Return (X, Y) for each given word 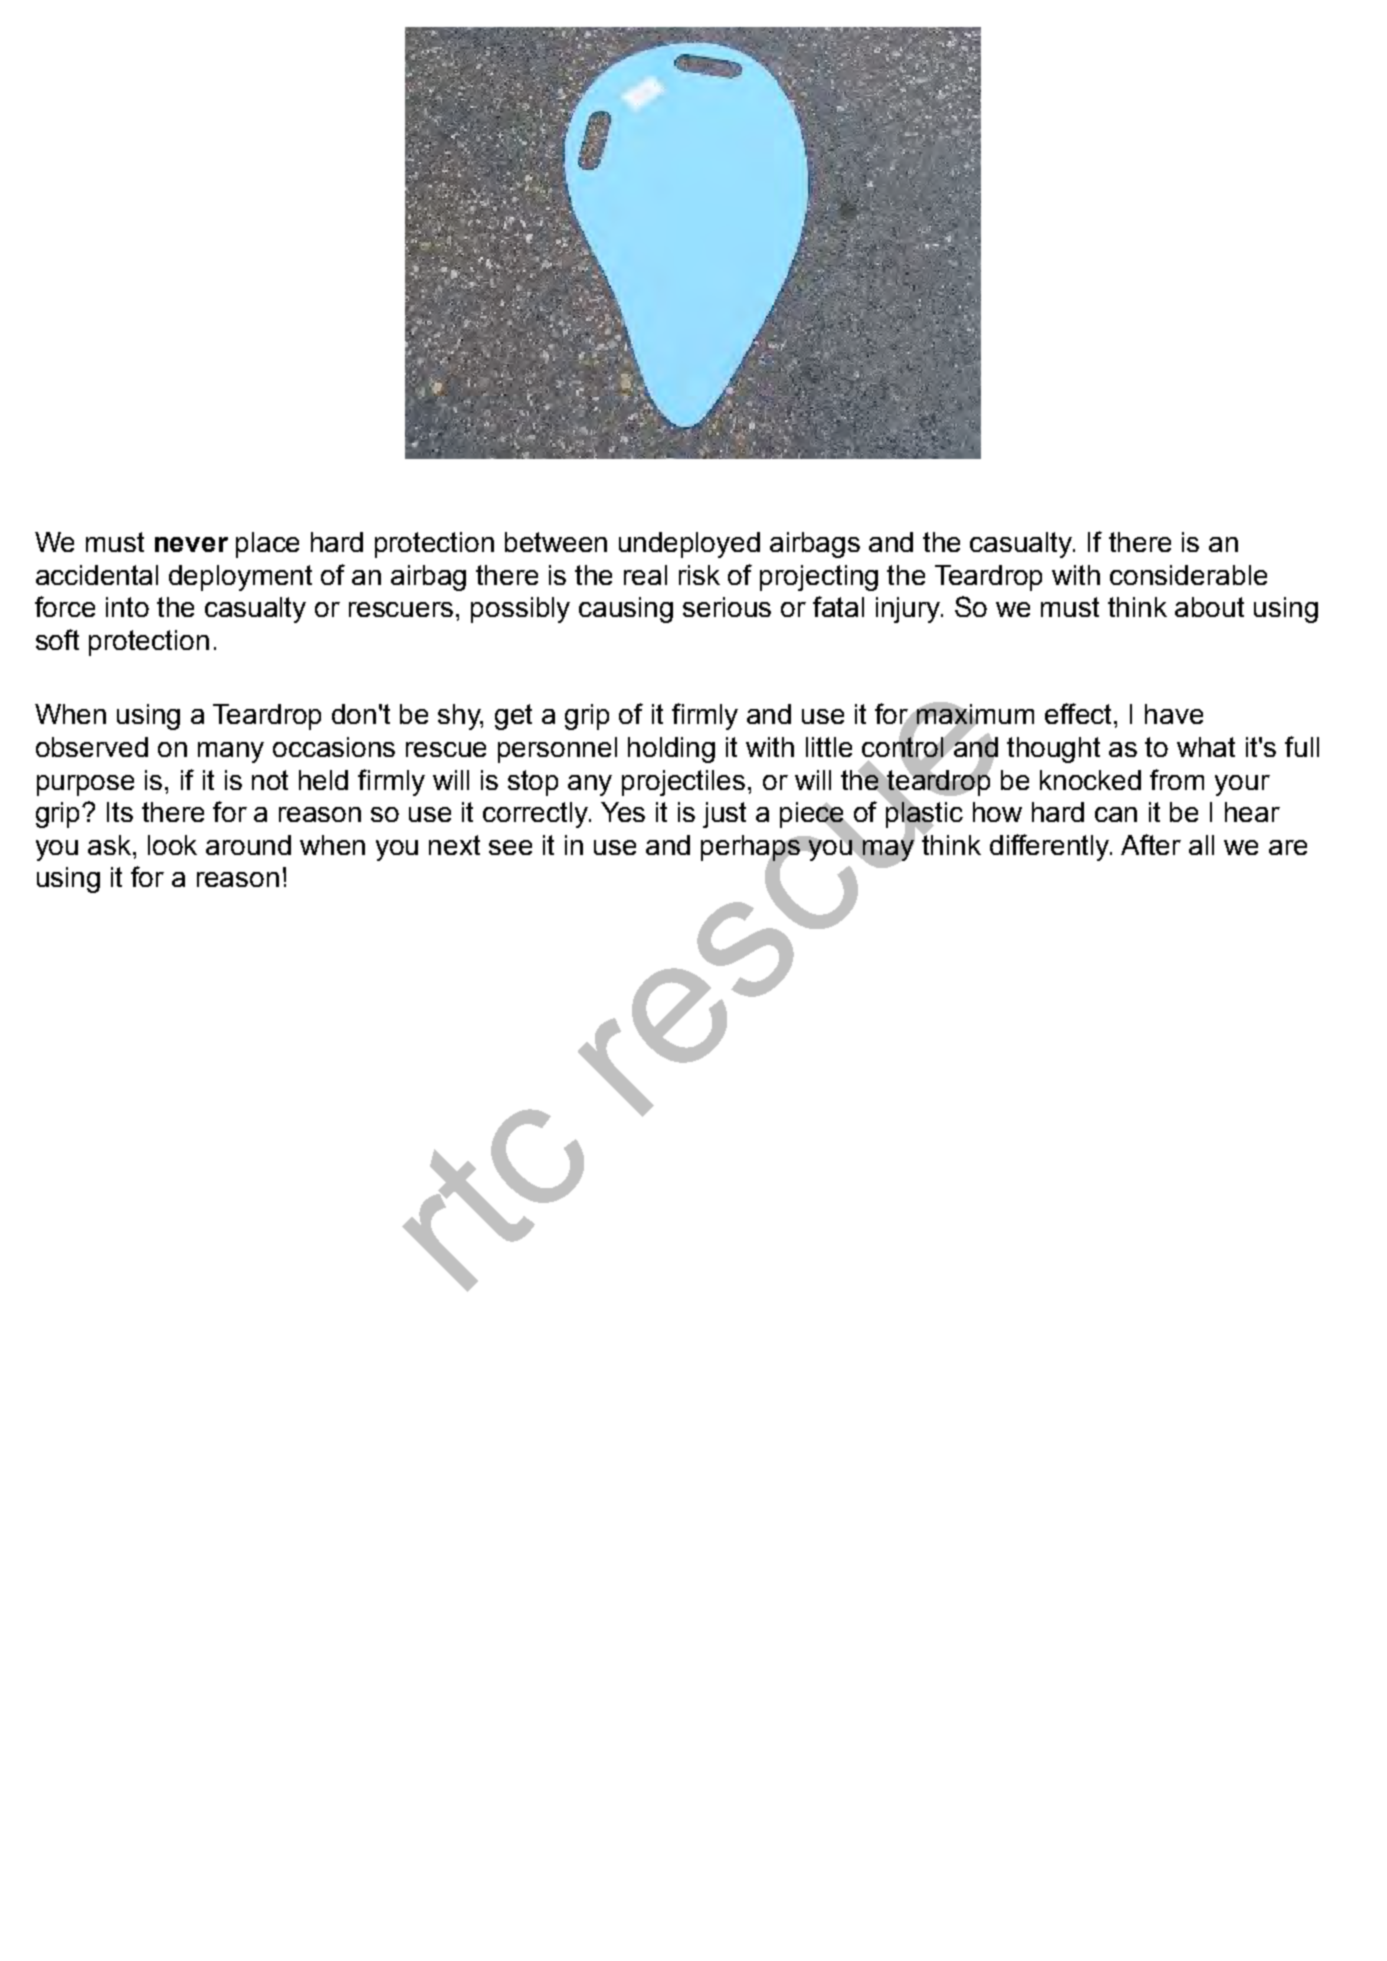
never (191, 544)
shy (460, 717)
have (1174, 714)
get (513, 717)
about (1209, 607)
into (127, 607)
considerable (1188, 575)
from (1177, 779)
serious (727, 607)
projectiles (683, 783)
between (556, 542)
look (172, 845)
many (231, 752)
